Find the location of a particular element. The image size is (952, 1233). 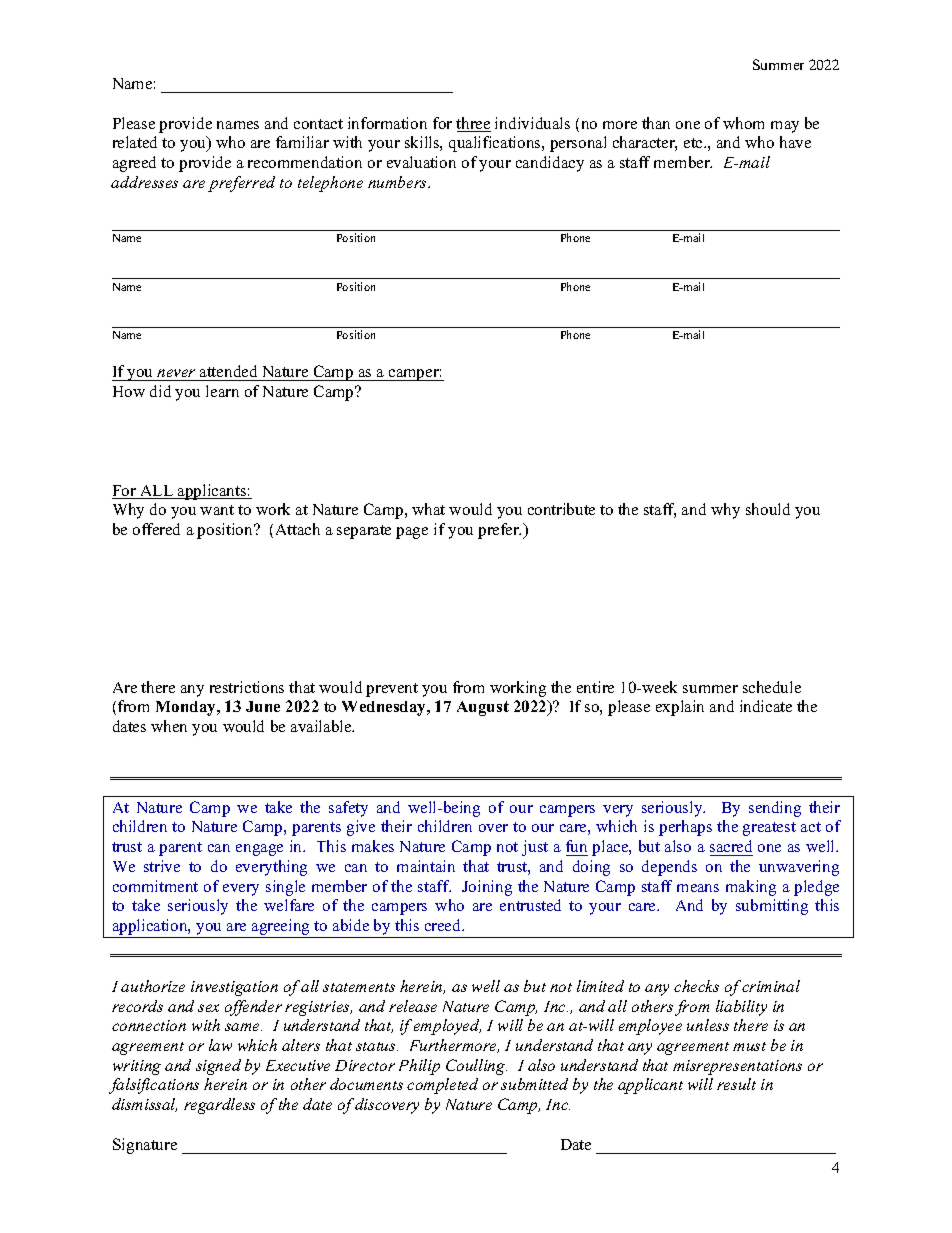

signed is located at coordinates (218, 1067).
